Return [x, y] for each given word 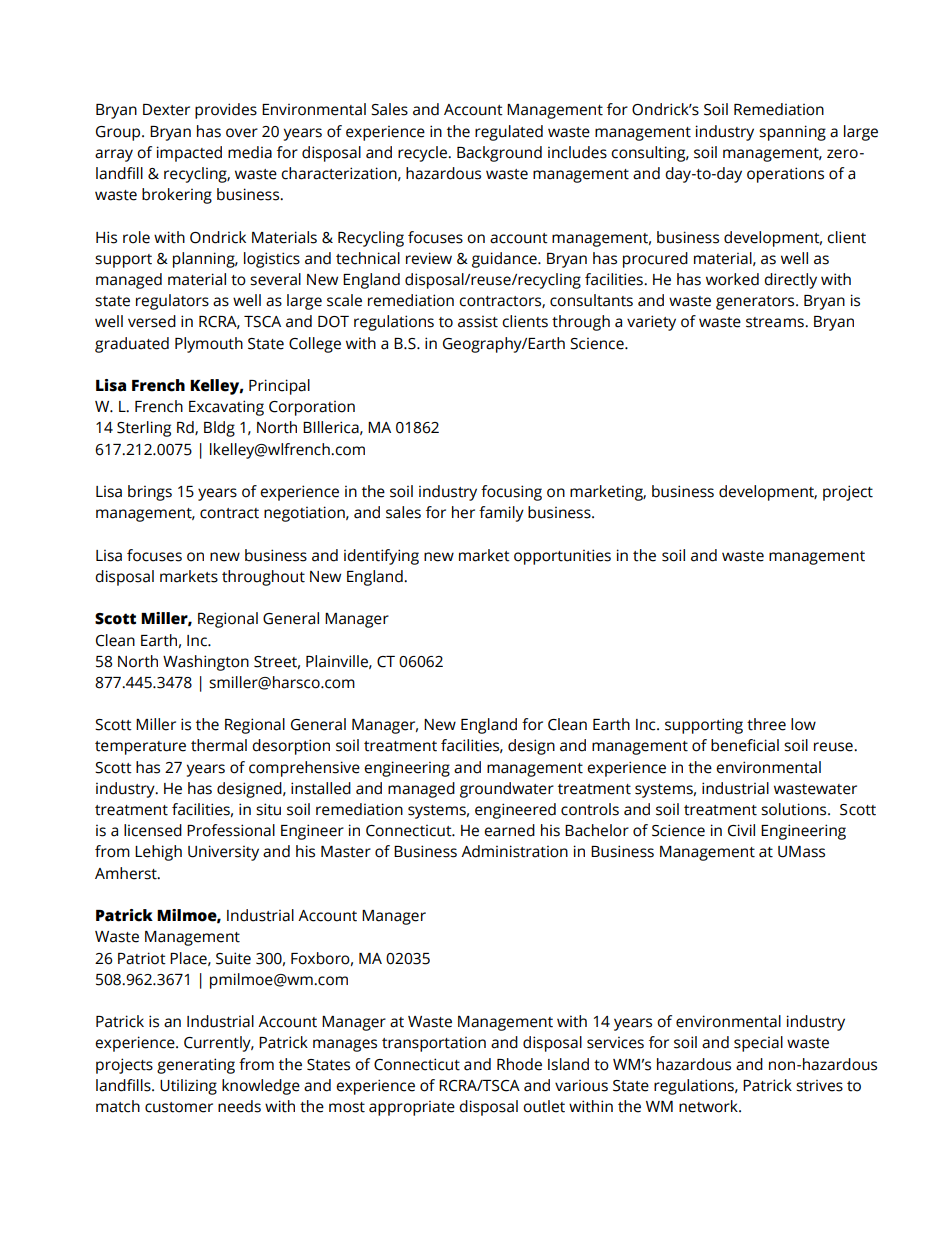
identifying [381, 557]
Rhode [519, 1064]
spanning [792, 133]
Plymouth [209, 345]
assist [478, 321]
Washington [206, 663]
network [709, 1106]
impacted [189, 154]
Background [499, 154]
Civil [741, 830]
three [766, 724]
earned [509, 830]
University [223, 853]
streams [776, 322]
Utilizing [188, 1087]
